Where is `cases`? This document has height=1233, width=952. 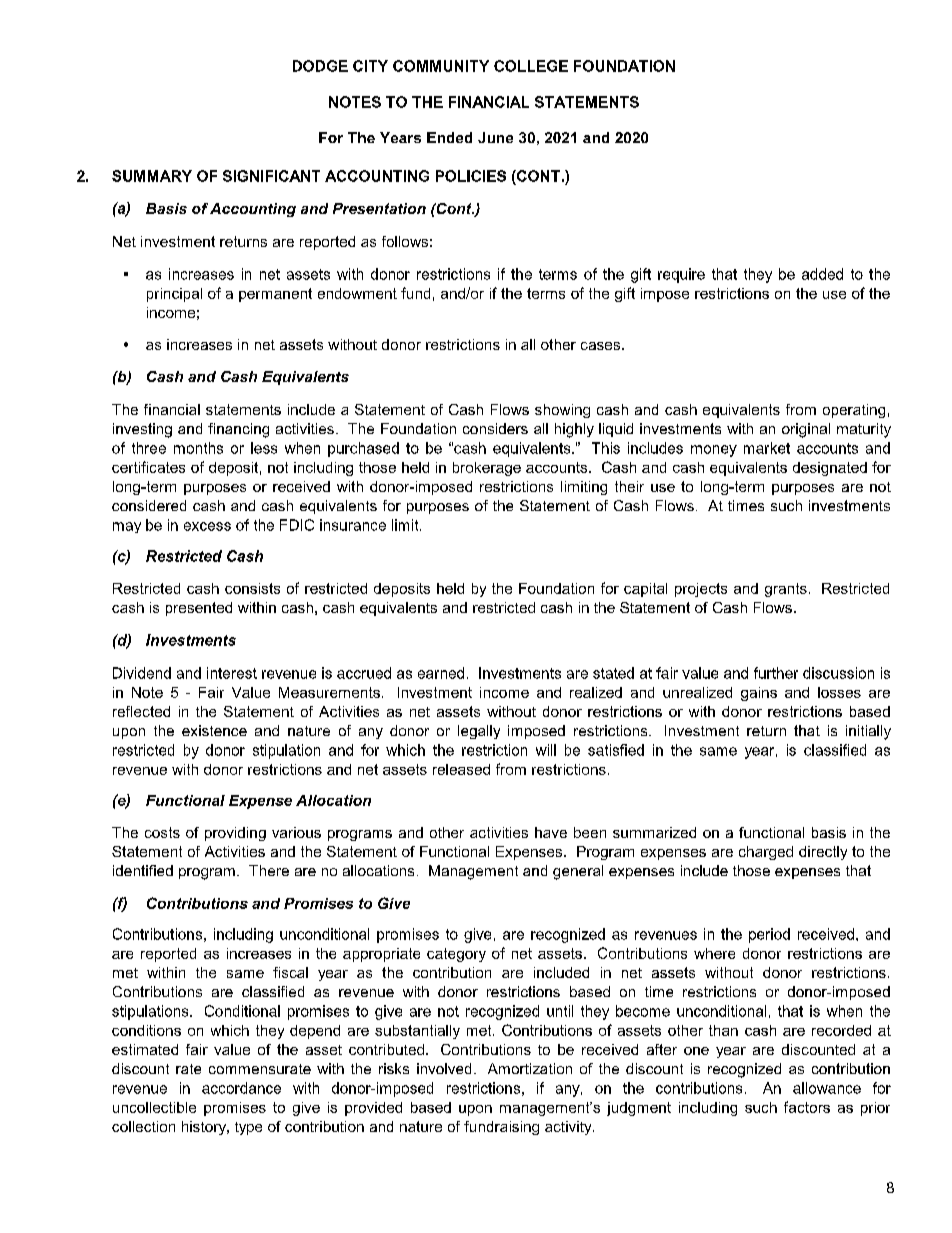 cases is located at coordinates (602, 346).
